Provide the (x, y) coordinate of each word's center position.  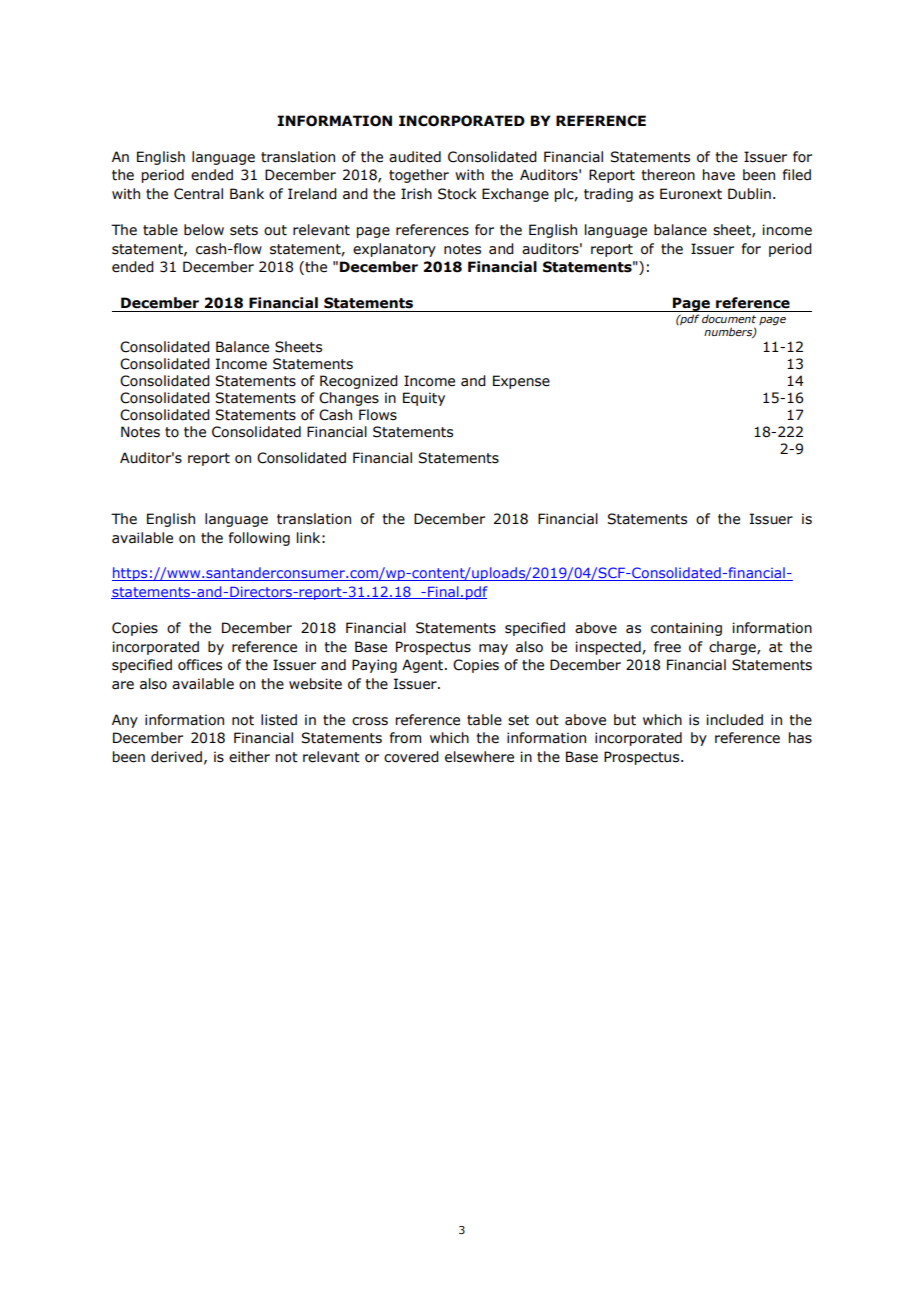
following (259, 539)
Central (198, 194)
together (419, 176)
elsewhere (479, 757)
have (719, 175)
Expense (521, 382)
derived (176, 757)
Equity (424, 399)
